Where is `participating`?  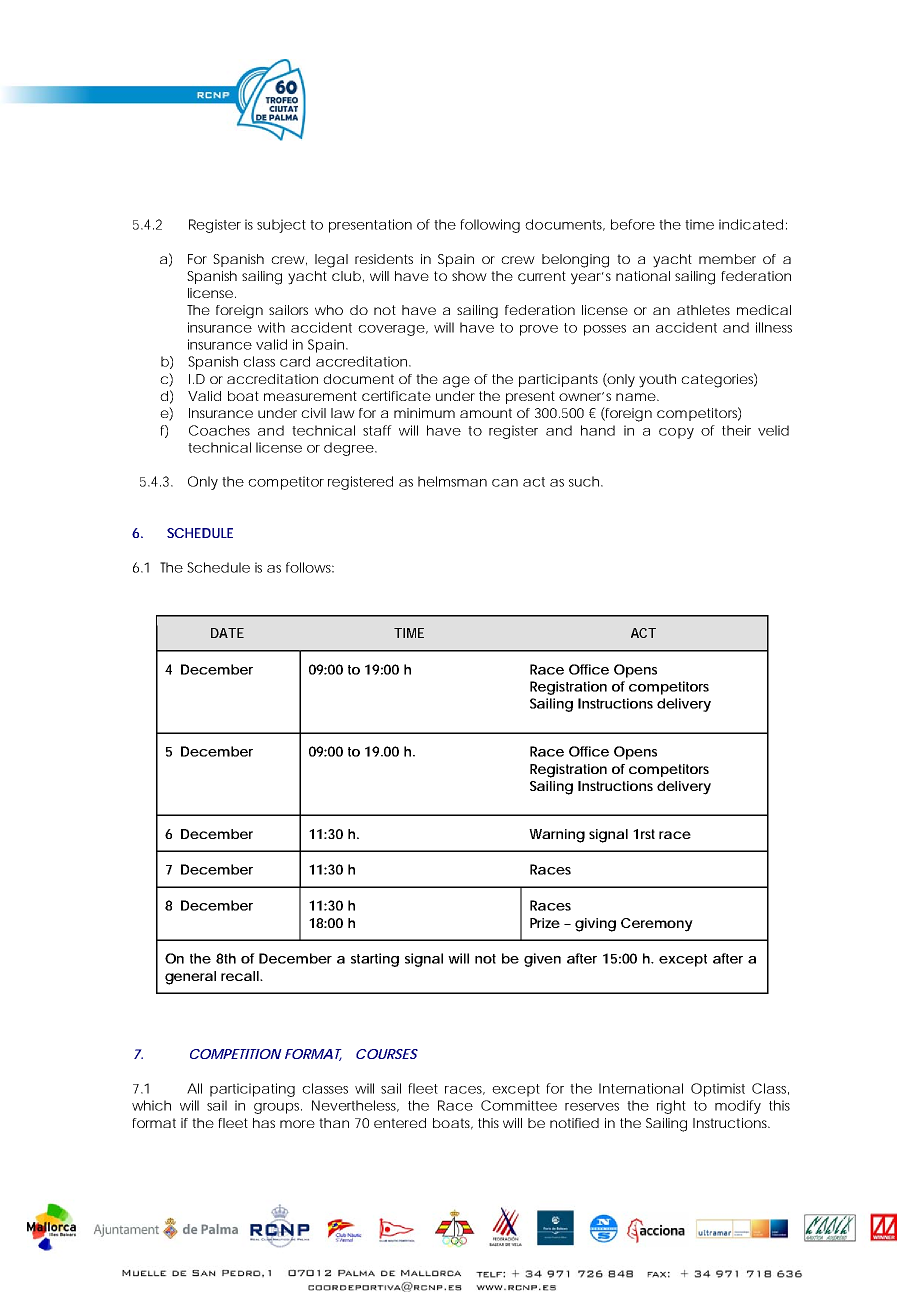 participating is located at coordinates (252, 1090).
